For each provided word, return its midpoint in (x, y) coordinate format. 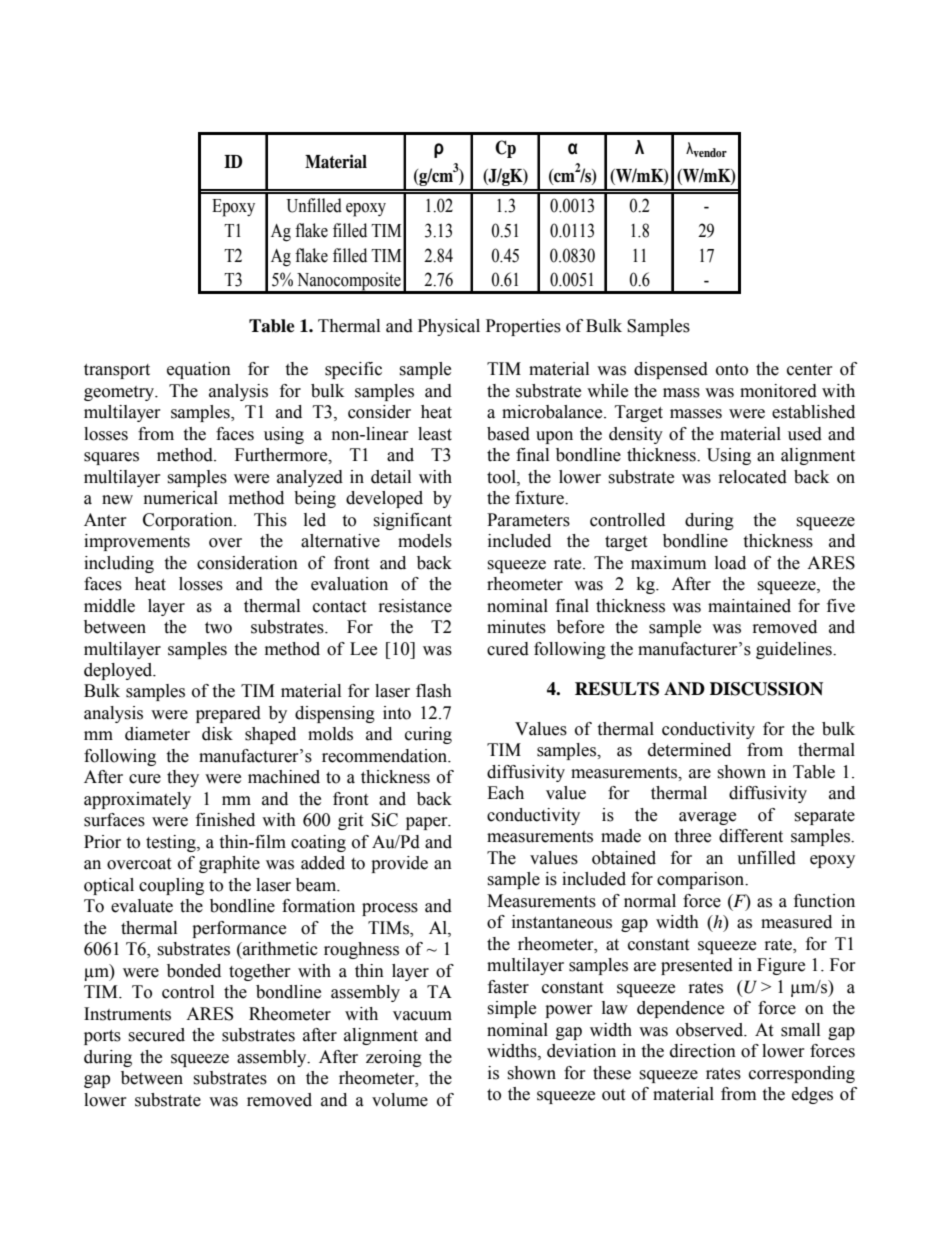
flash (434, 691)
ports (102, 1037)
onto (732, 370)
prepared (228, 714)
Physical (449, 327)
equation (199, 370)
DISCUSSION (766, 689)
